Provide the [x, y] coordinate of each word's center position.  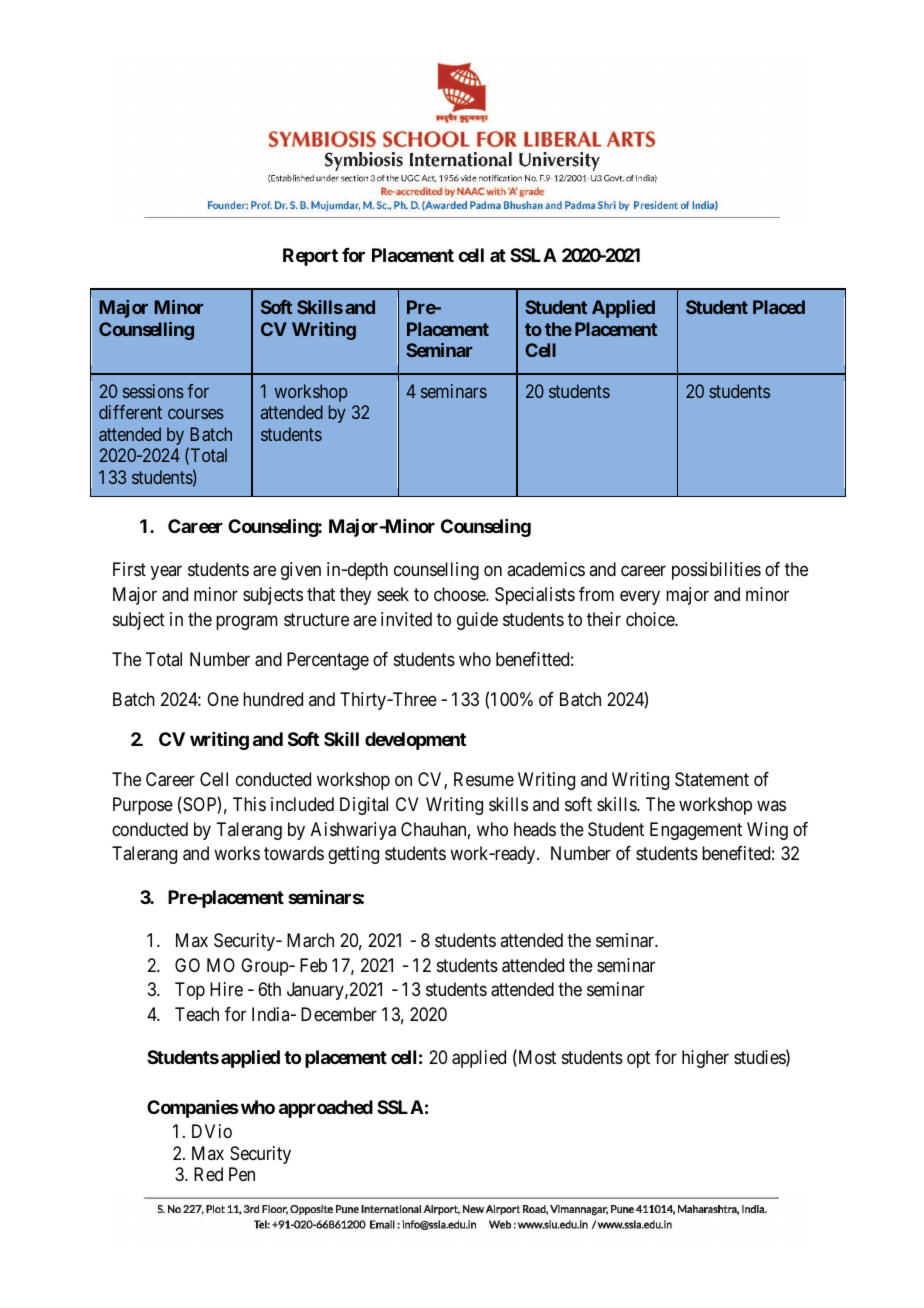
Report [310, 257]
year [166, 573]
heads [535, 829]
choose [460, 594]
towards [294, 853]
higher [705, 1059]
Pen [242, 1174]
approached [326, 1109]
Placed [779, 307]
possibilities [716, 571]
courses [196, 414]
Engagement [696, 831]
